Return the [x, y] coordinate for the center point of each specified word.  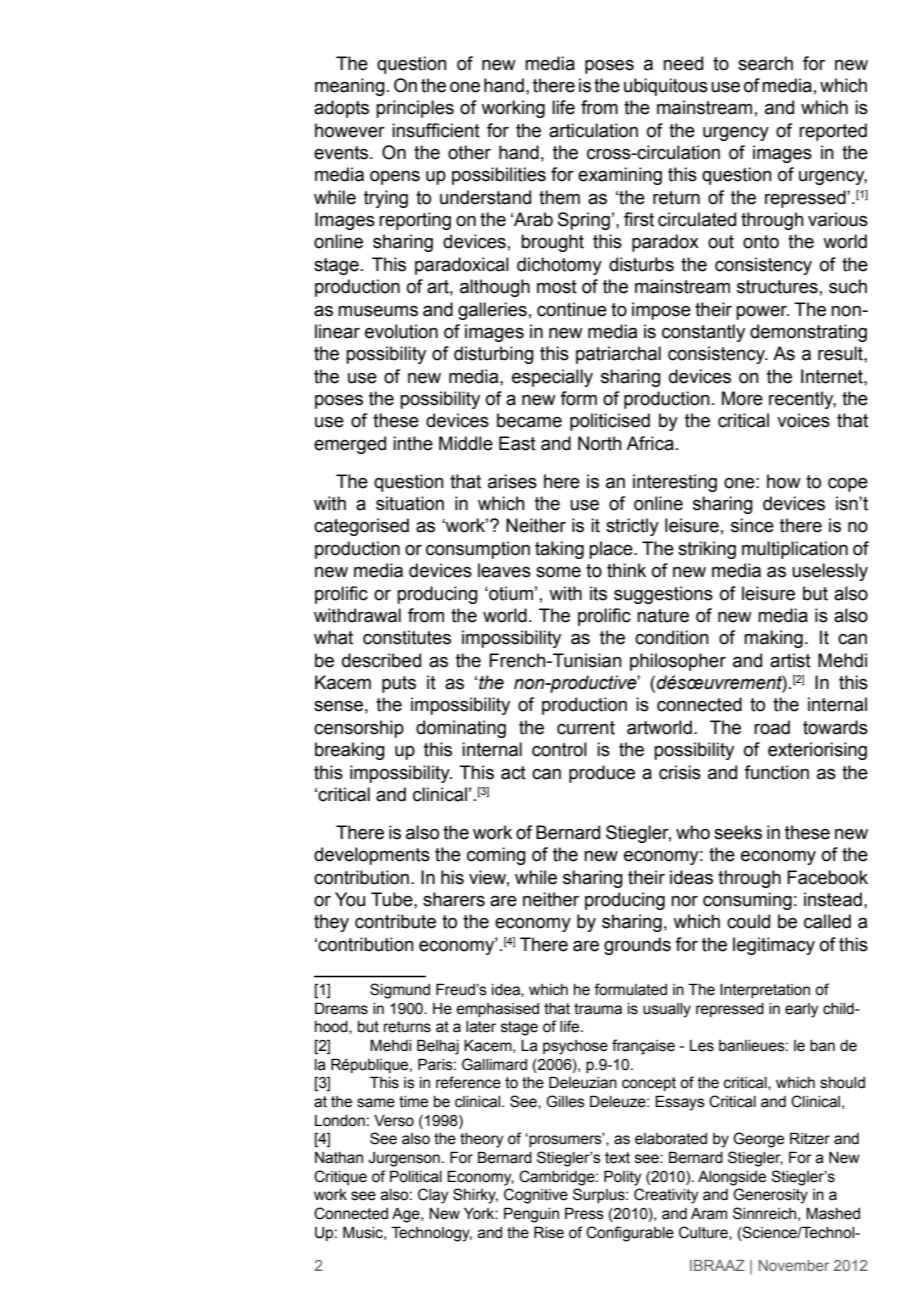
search [765, 63]
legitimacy [774, 946]
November [794, 1265]
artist [790, 660]
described [381, 660]
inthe [413, 443]
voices [803, 420]
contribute [395, 921]
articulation [593, 130]
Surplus [600, 1195]
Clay [433, 1196]
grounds [637, 946]
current [586, 728]
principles [415, 109]
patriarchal [618, 355]
